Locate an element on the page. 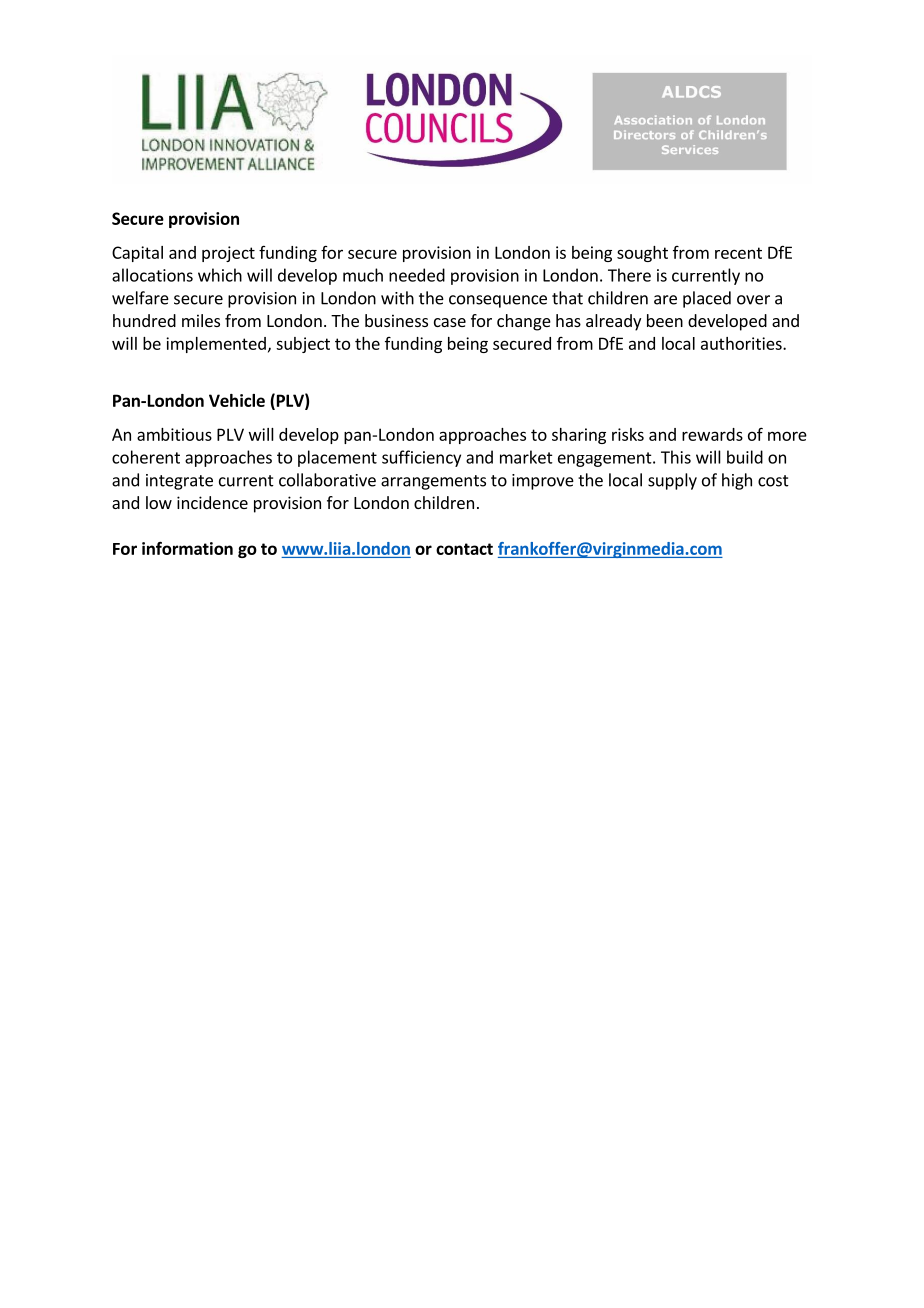 The height and width of the document is (1308, 924). information is located at coordinates (187, 548).
